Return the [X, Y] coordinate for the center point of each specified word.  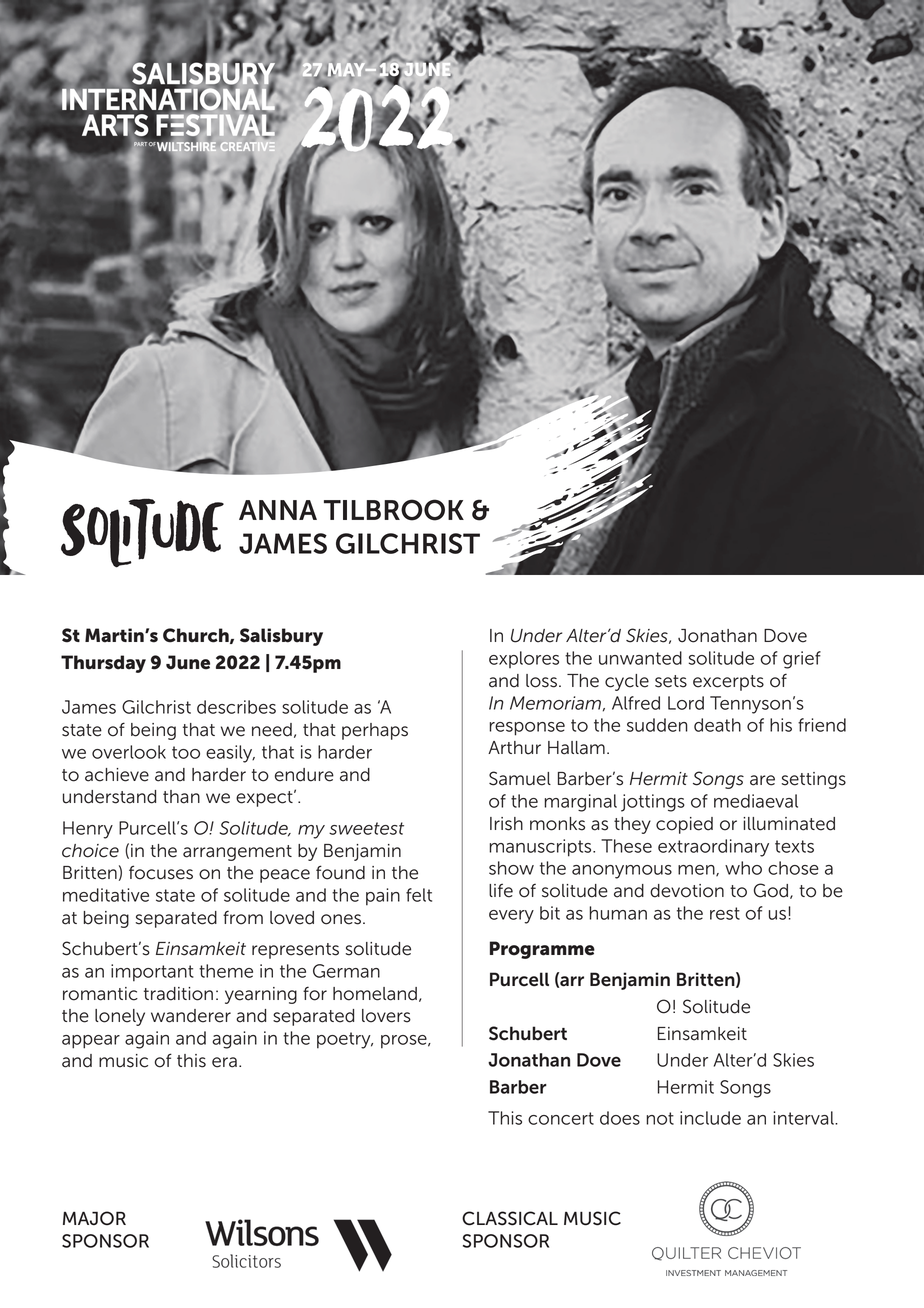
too [186, 752]
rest [725, 913]
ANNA [278, 510]
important [152, 973]
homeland [375, 994]
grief [802, 660]
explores [524, 659]
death [717, 725]
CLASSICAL [510, 1218]
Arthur [514, 748]
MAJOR [94, 1218]
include [710, 1118]
